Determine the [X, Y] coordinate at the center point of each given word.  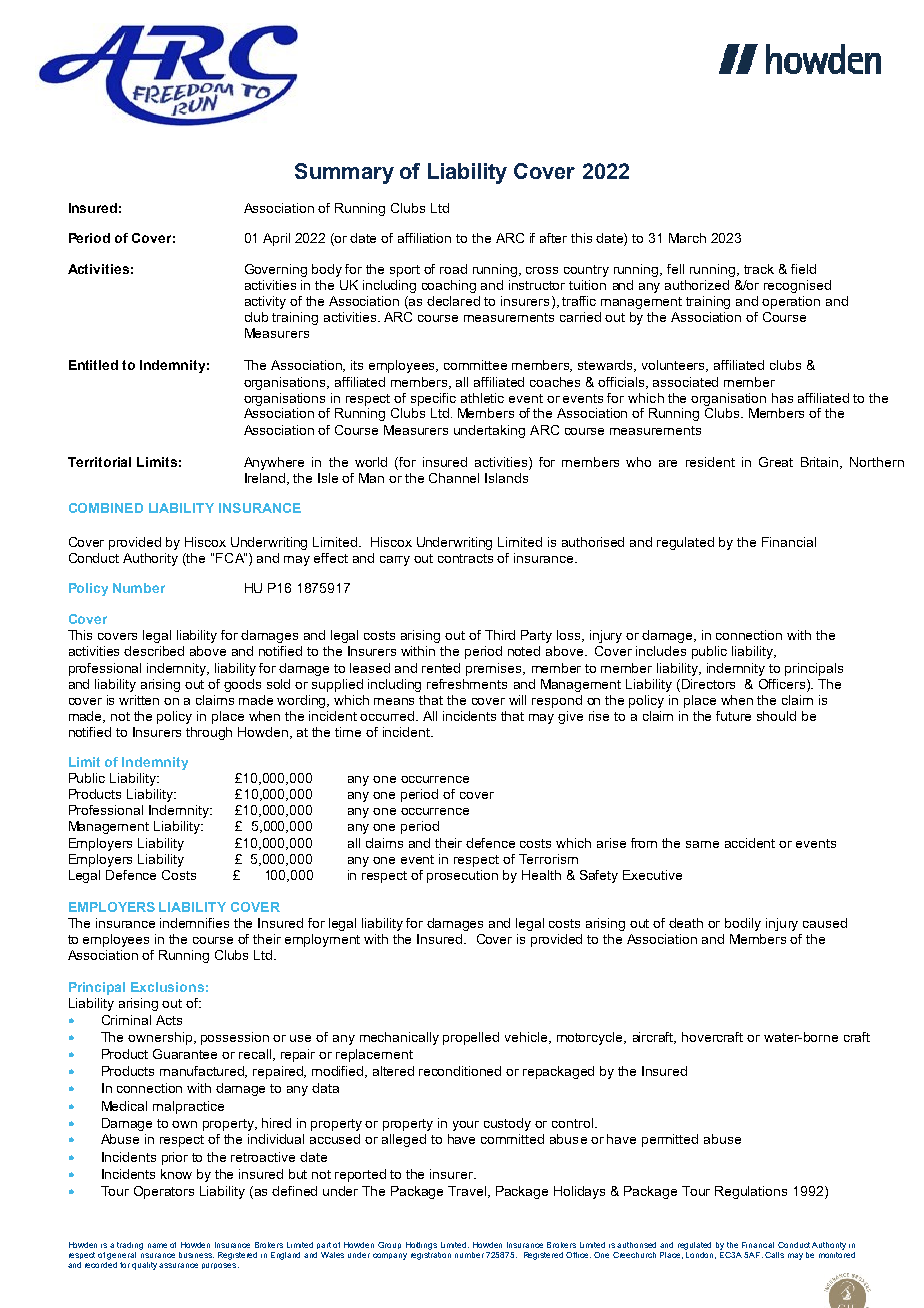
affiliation [424, 238]
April [276, 239]
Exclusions [167, 987]
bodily [743, 924]
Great [776, 462]
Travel [468, 1192]
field [803, 269]
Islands [506, 478]
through [209, 733]
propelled [471, 1038]
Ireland [266, 479]
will [517, 700]
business [196, 1255]
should [776, 716]
